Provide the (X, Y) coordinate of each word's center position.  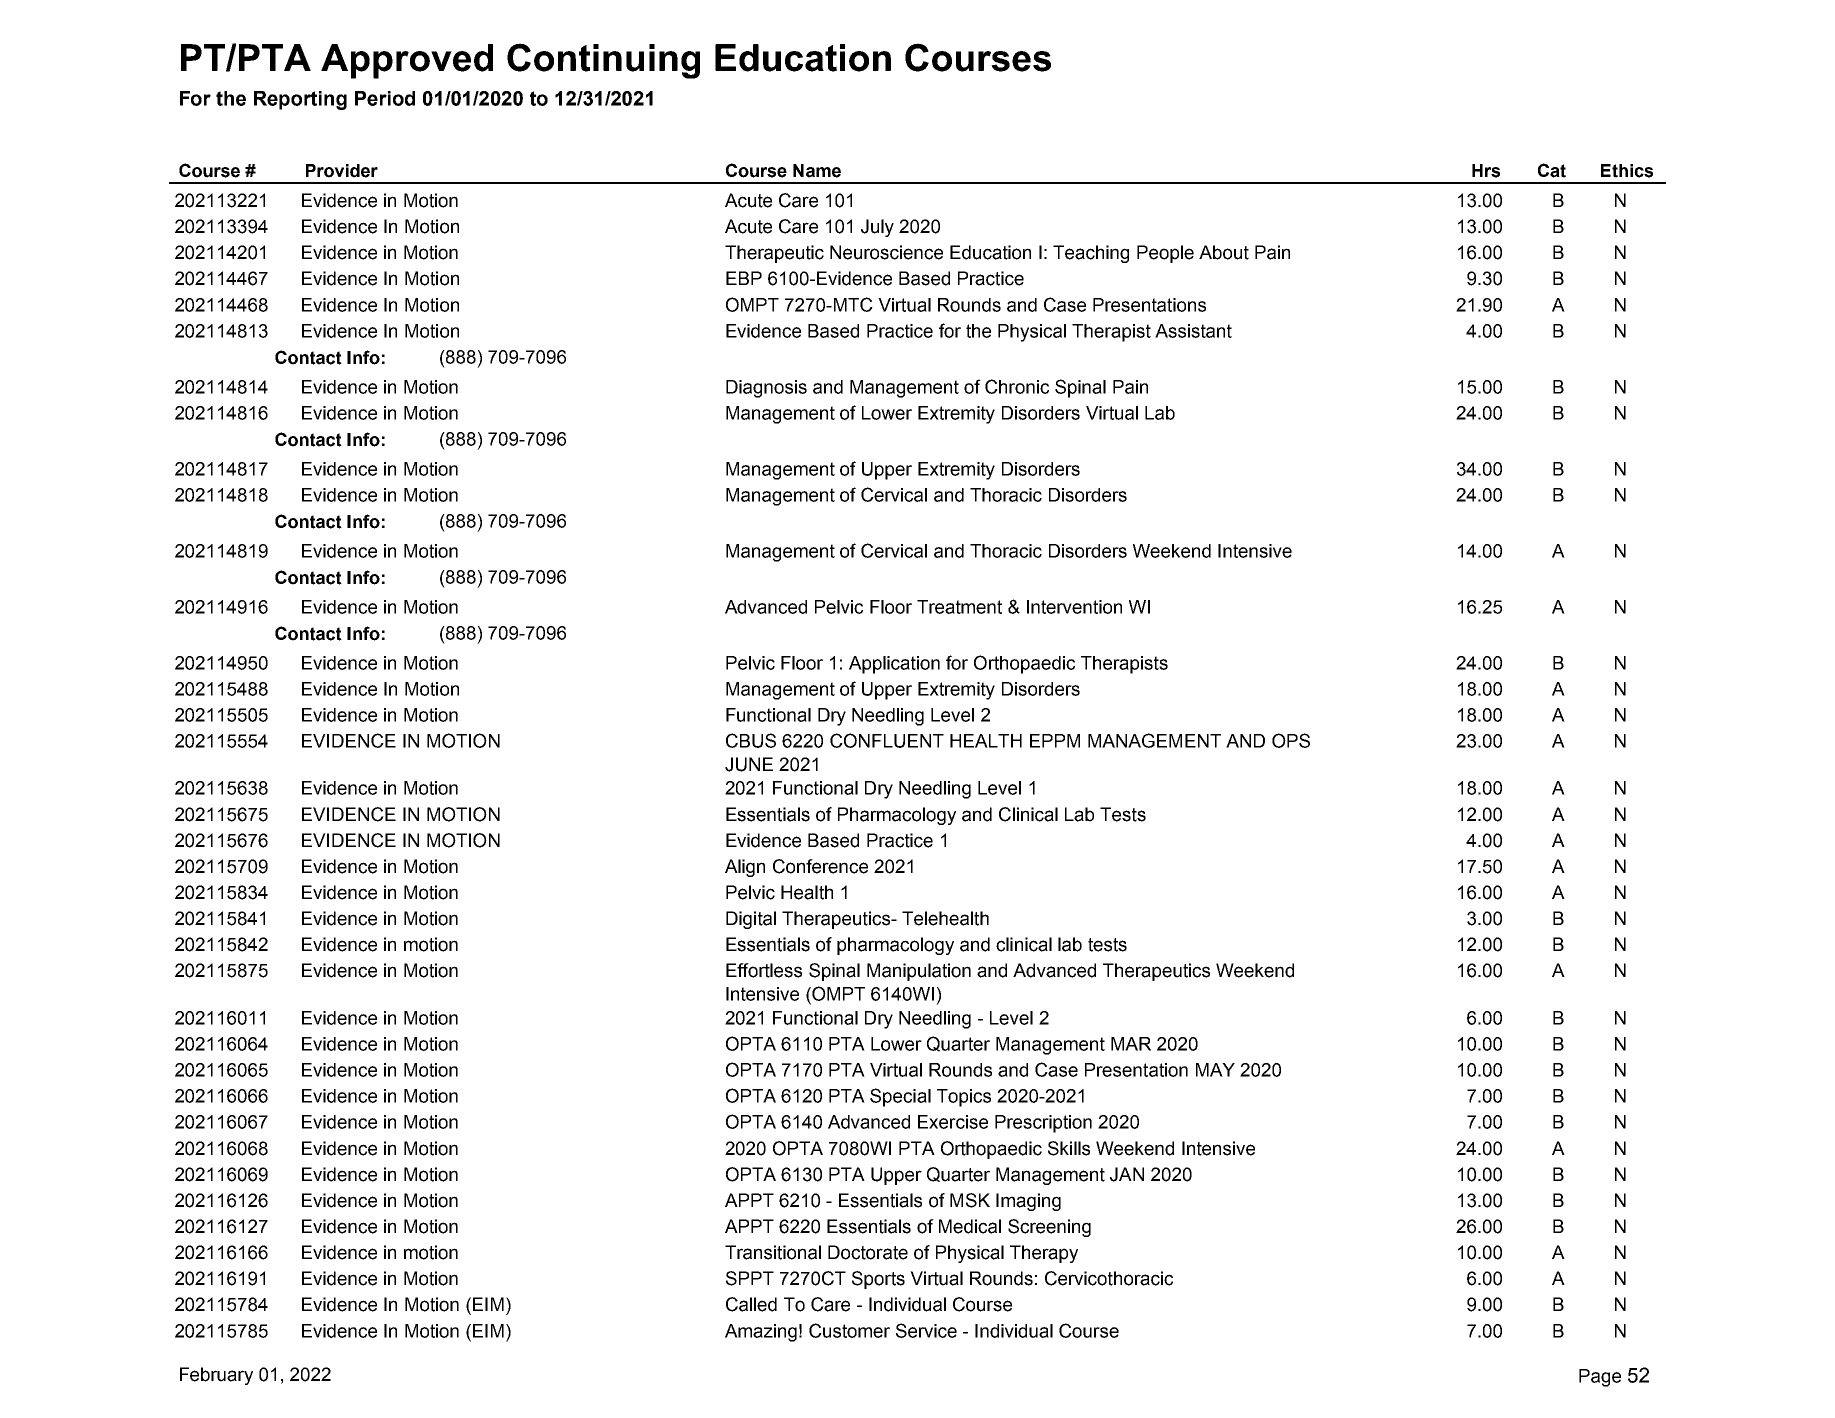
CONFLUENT (887, 740)
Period (385, 98)
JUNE (749, 764)
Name (817, 171)
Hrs (1486, 171)
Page (1600, 1378)
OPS (1291, 740)
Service (926, 1330)
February (216, 1376)
